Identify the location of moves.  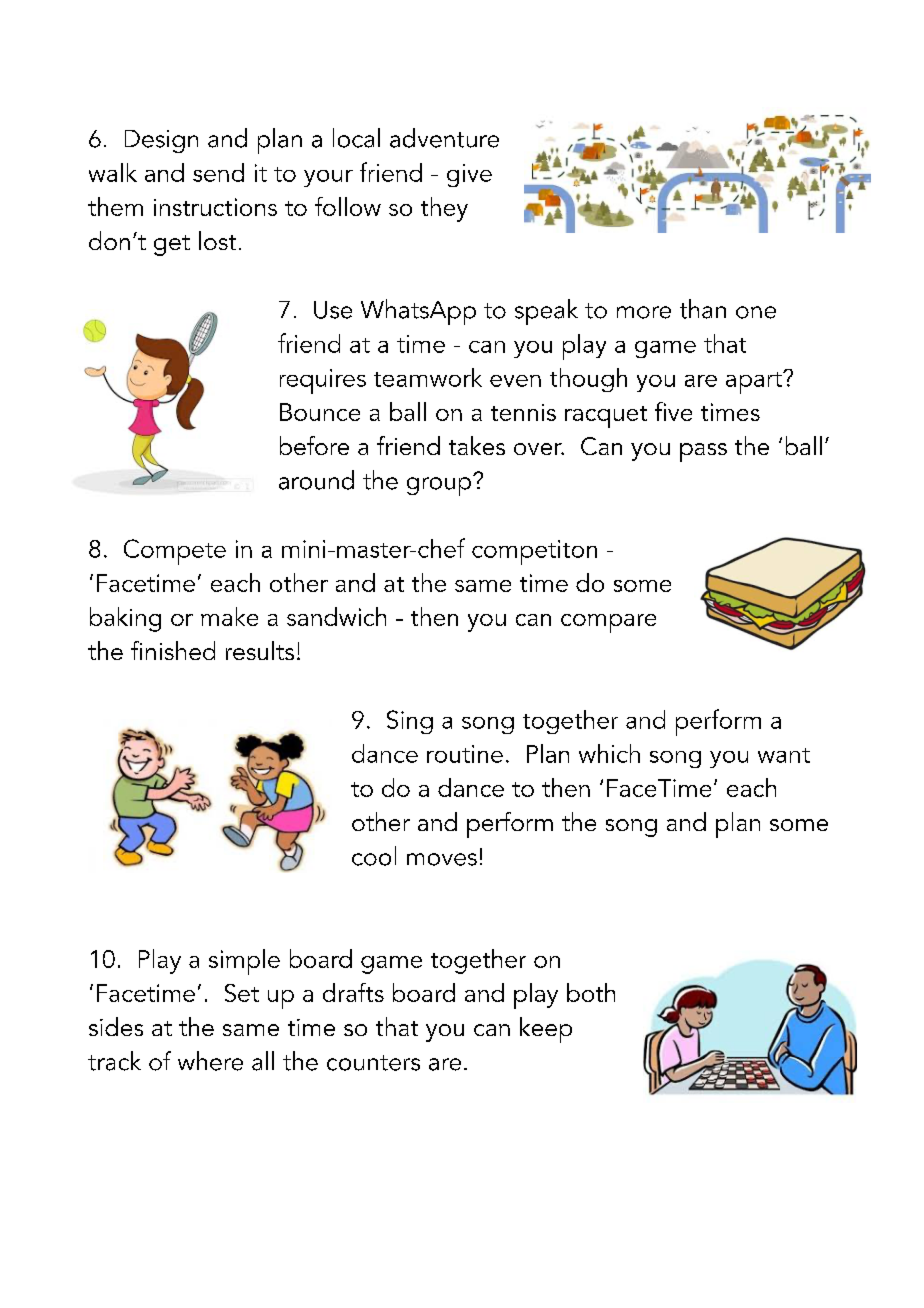
(442, 859).
